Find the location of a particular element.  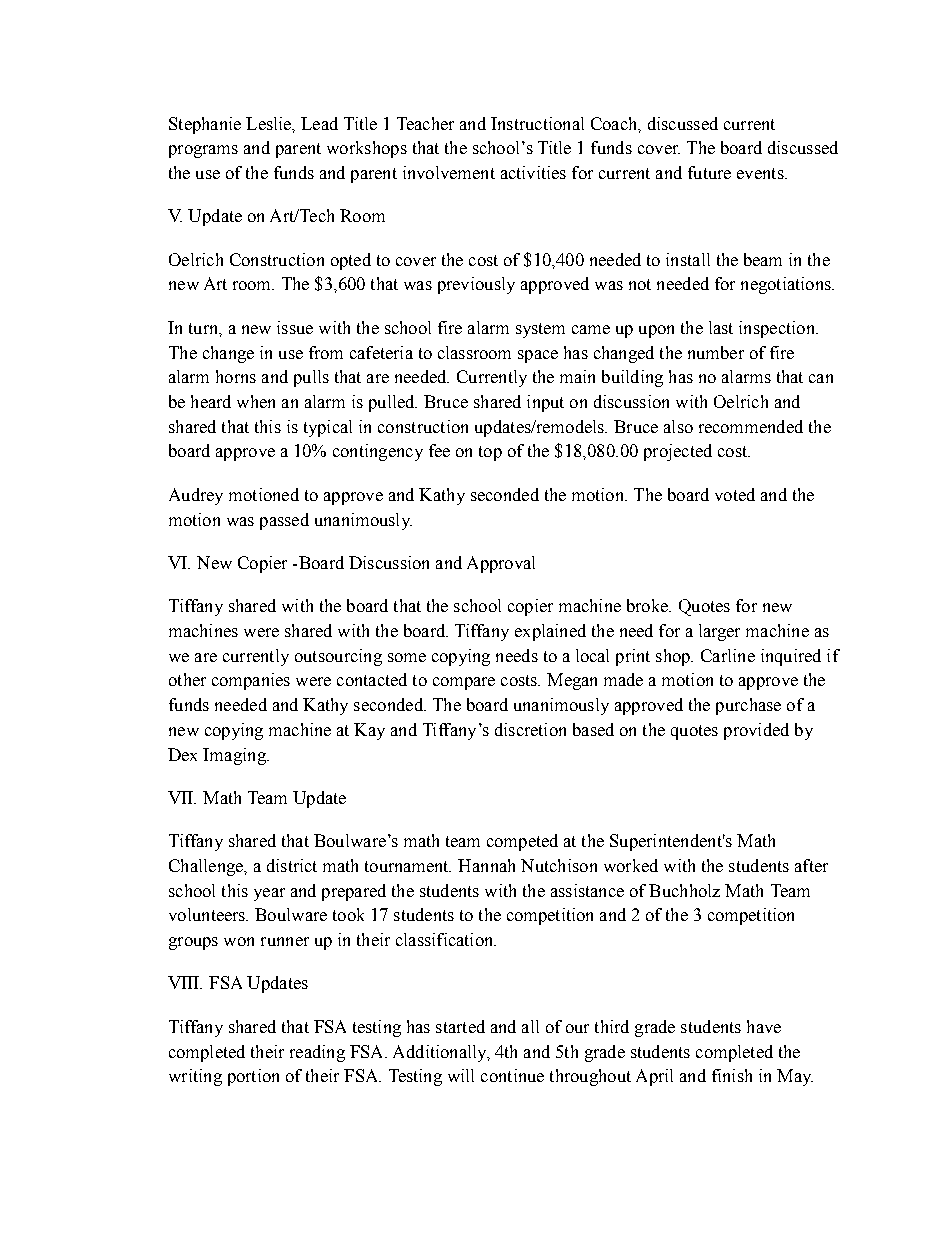

Imaging is located at coordinates (235, 756).
